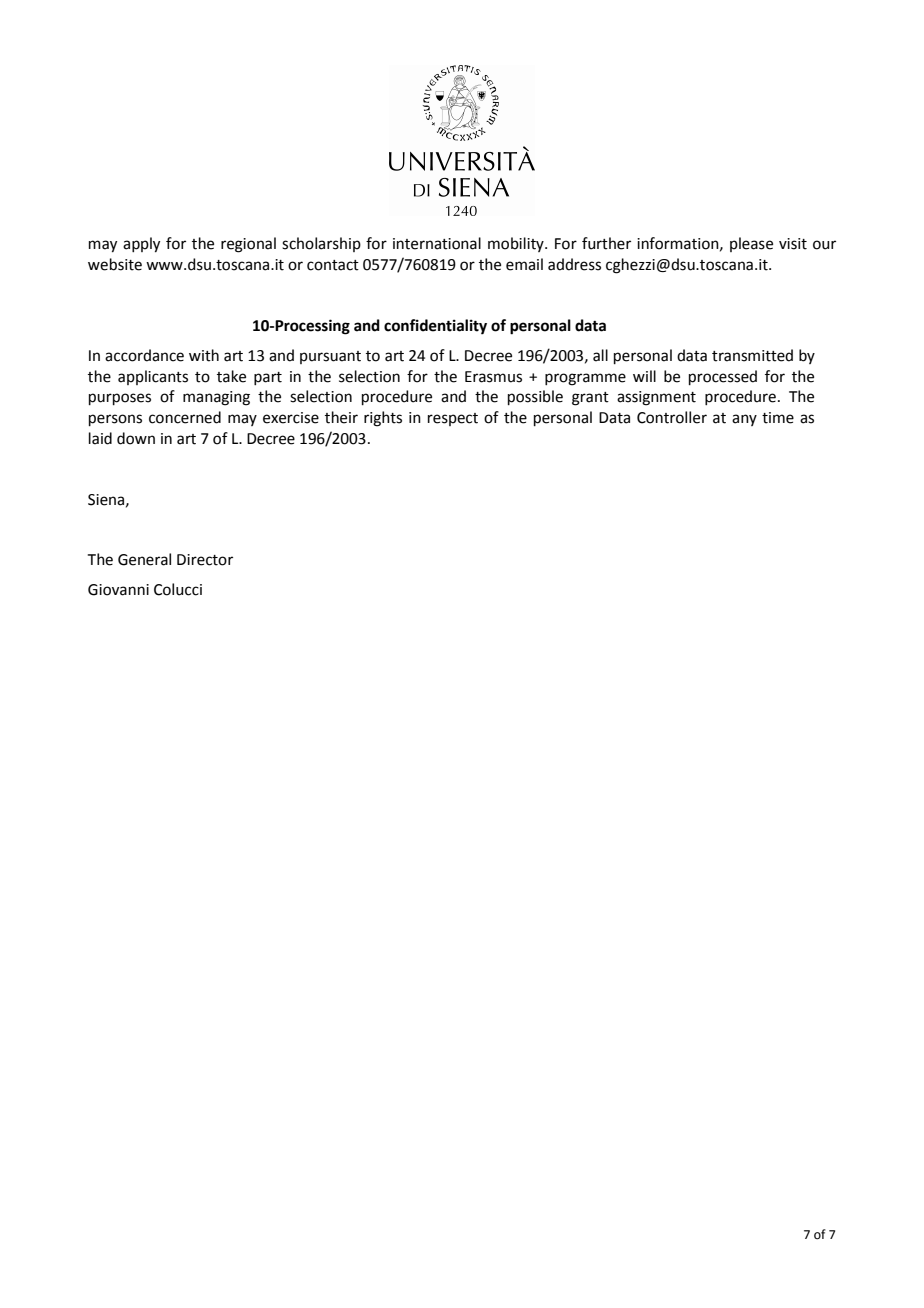  Describe the element at coordinates (118, 590) in the screenshot. I see `Giovanni` at that location.
